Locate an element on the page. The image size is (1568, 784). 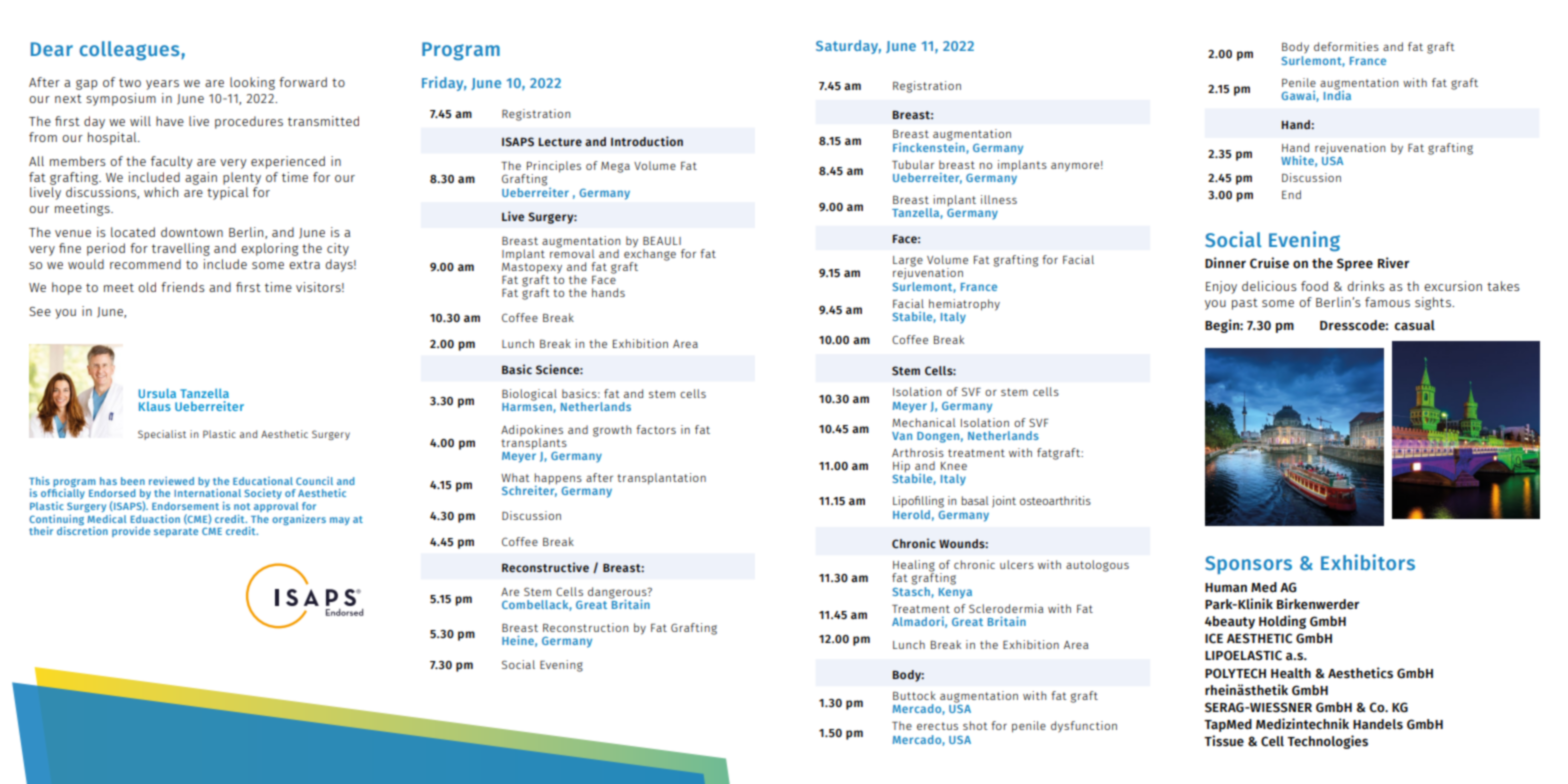
deformities is located at coordinates (1346, 46).
